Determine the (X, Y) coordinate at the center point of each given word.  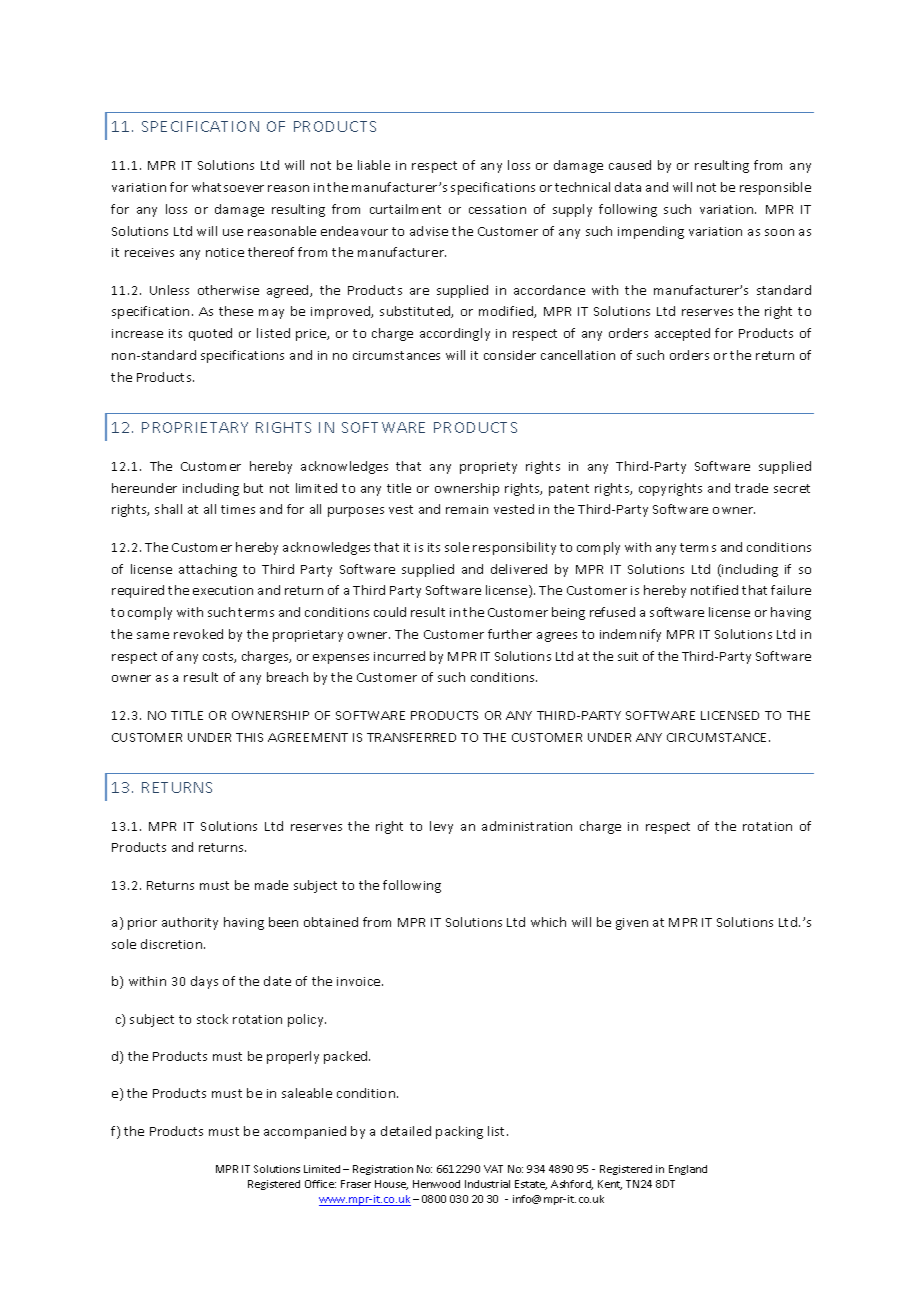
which (548, 922)
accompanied (305, 1132)
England (688, 1170)
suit (628, 656)
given (632, 924)
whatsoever (228, 187)
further (510, 634)
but (253, 488)
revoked (198, 634)
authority (190, 923)
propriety (488, 468)
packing (459, 1132)
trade (751, 488)
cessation (497, 209)
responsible (775, 188)
